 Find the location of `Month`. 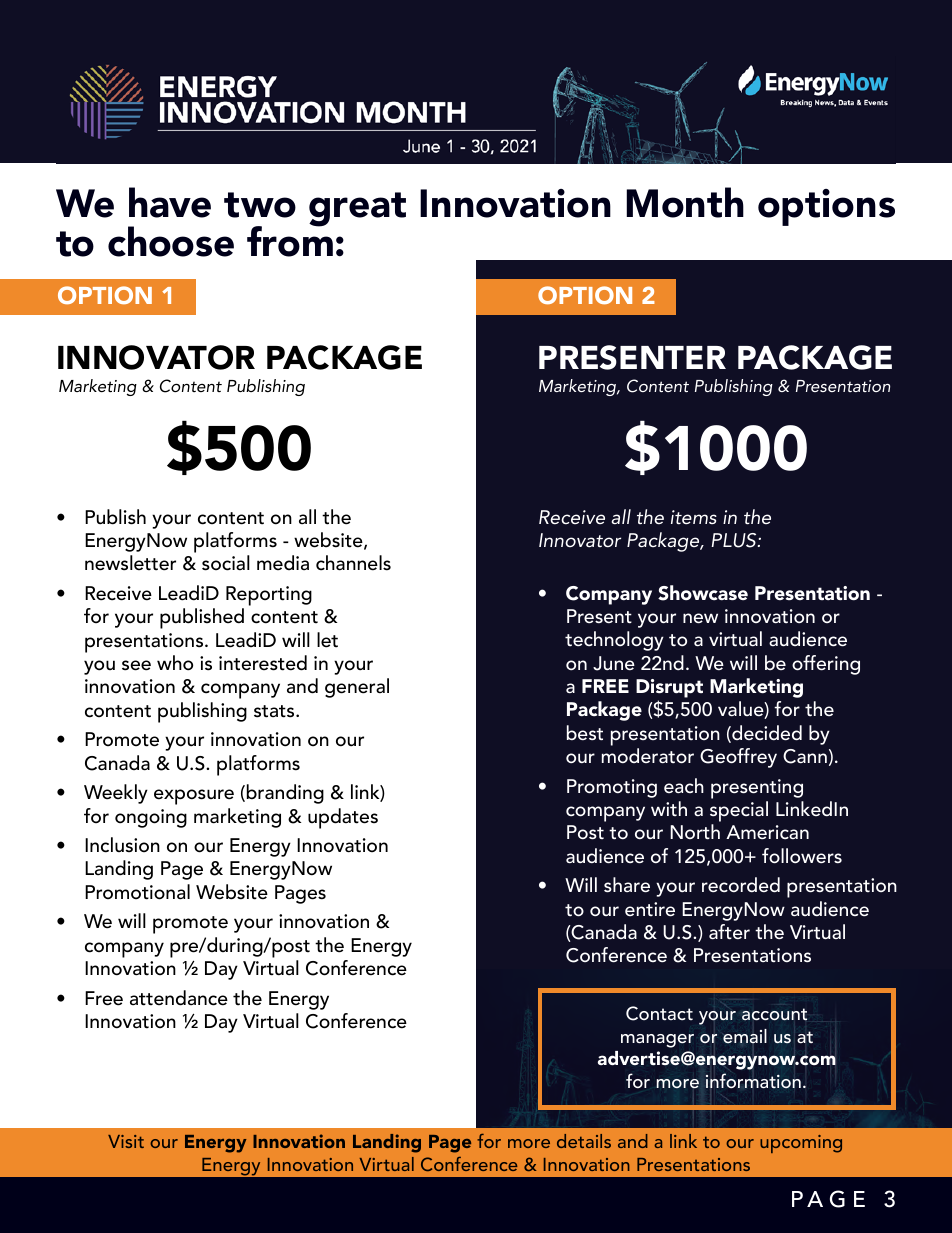

Month is located at coordinates (685, 202).
